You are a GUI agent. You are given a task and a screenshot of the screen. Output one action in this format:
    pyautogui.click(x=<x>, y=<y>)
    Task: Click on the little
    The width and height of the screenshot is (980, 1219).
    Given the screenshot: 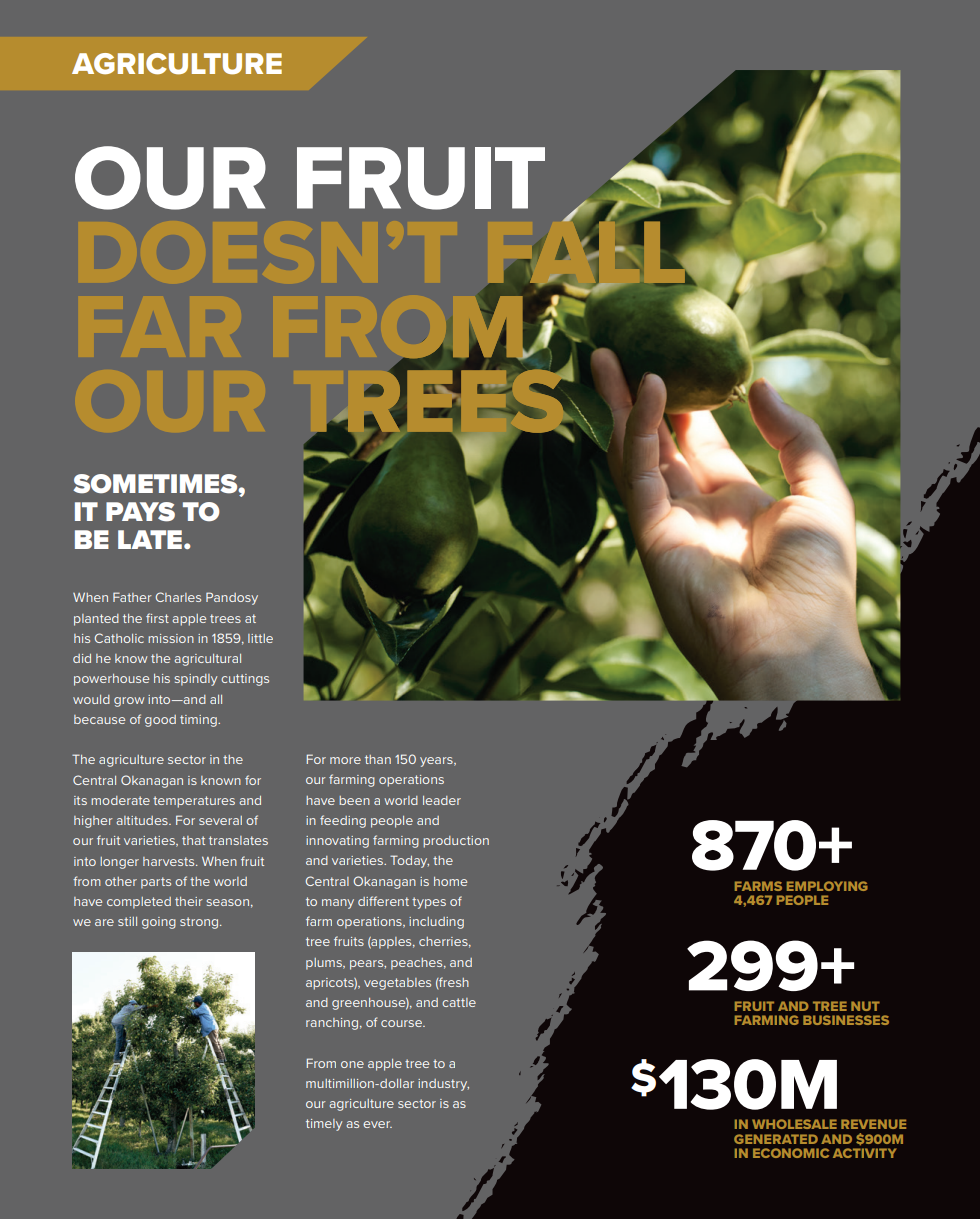 What is the action you would take?
    pyautogui.click(x=260, y=638)
